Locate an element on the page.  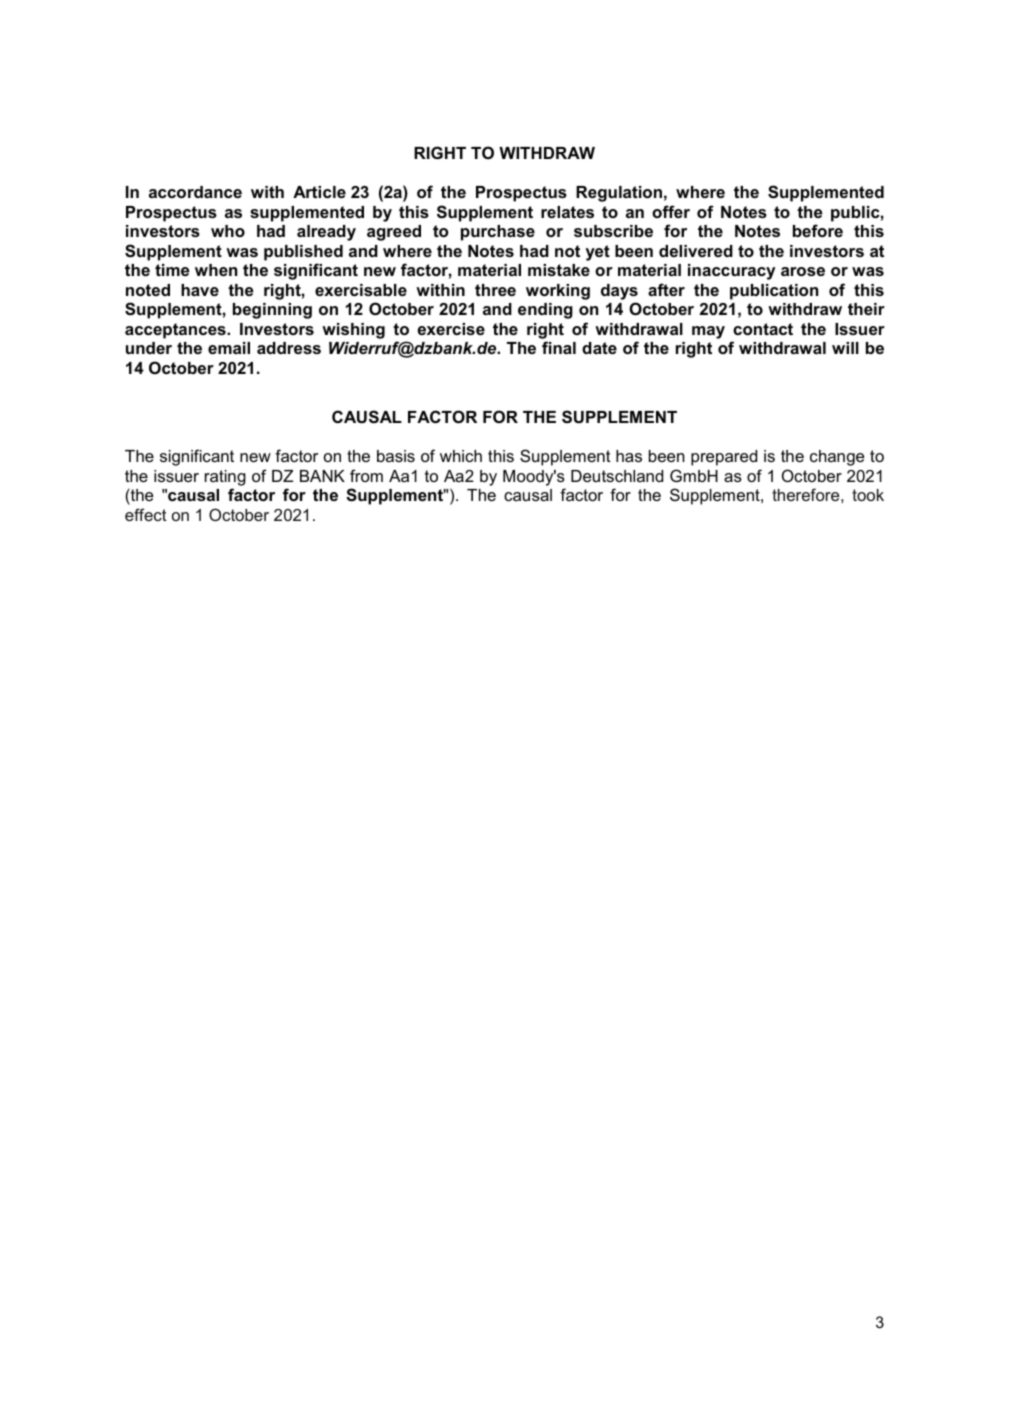
beginning is located at coordinates (272, 311).
